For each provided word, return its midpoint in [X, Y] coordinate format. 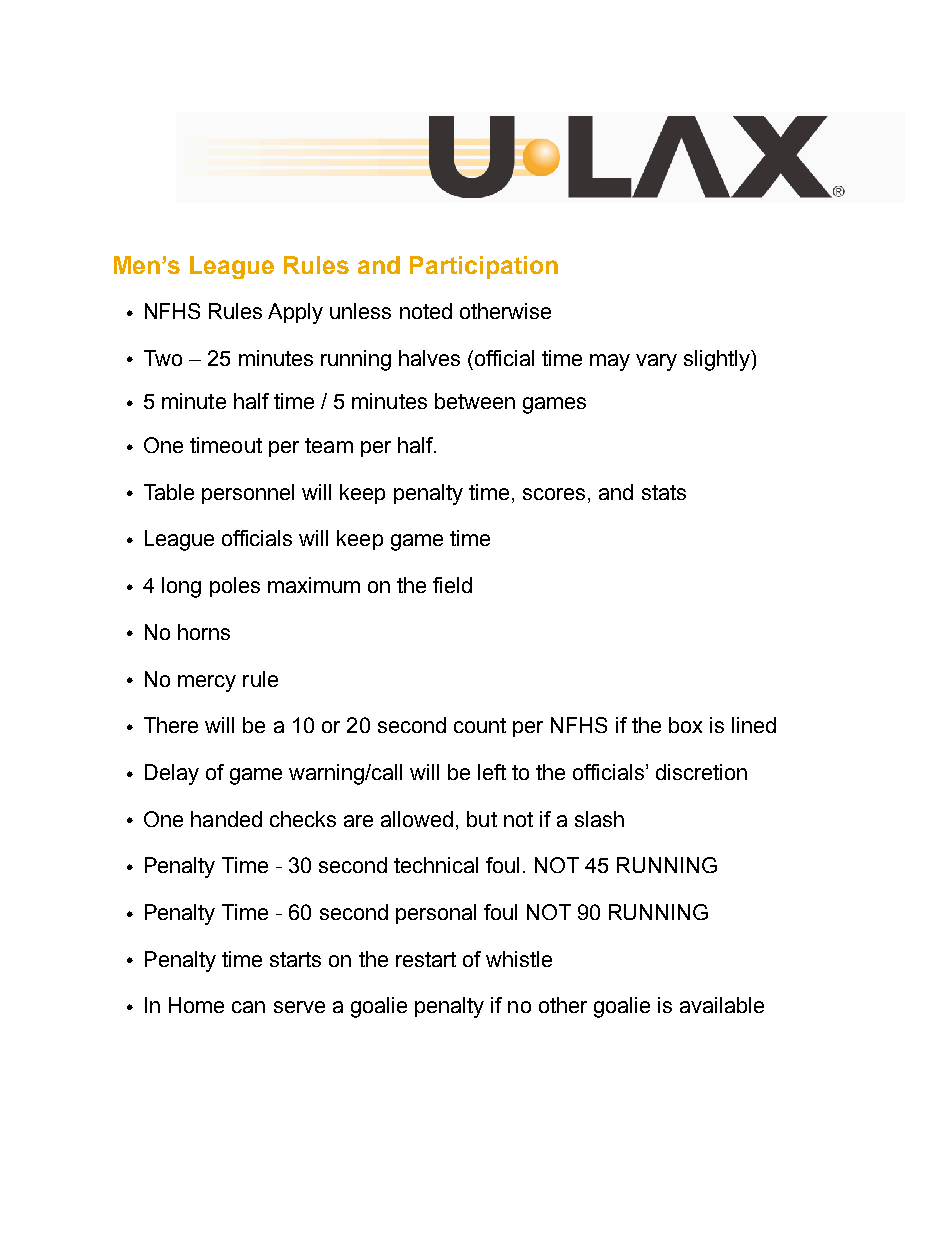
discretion [701, 772]
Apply [295, 313]
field [452, 585]
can [248, 1007]
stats [664, 492]
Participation [484, 267]
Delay [172, 774]
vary [656, 362]
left [492, 772]
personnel [248, 494]
